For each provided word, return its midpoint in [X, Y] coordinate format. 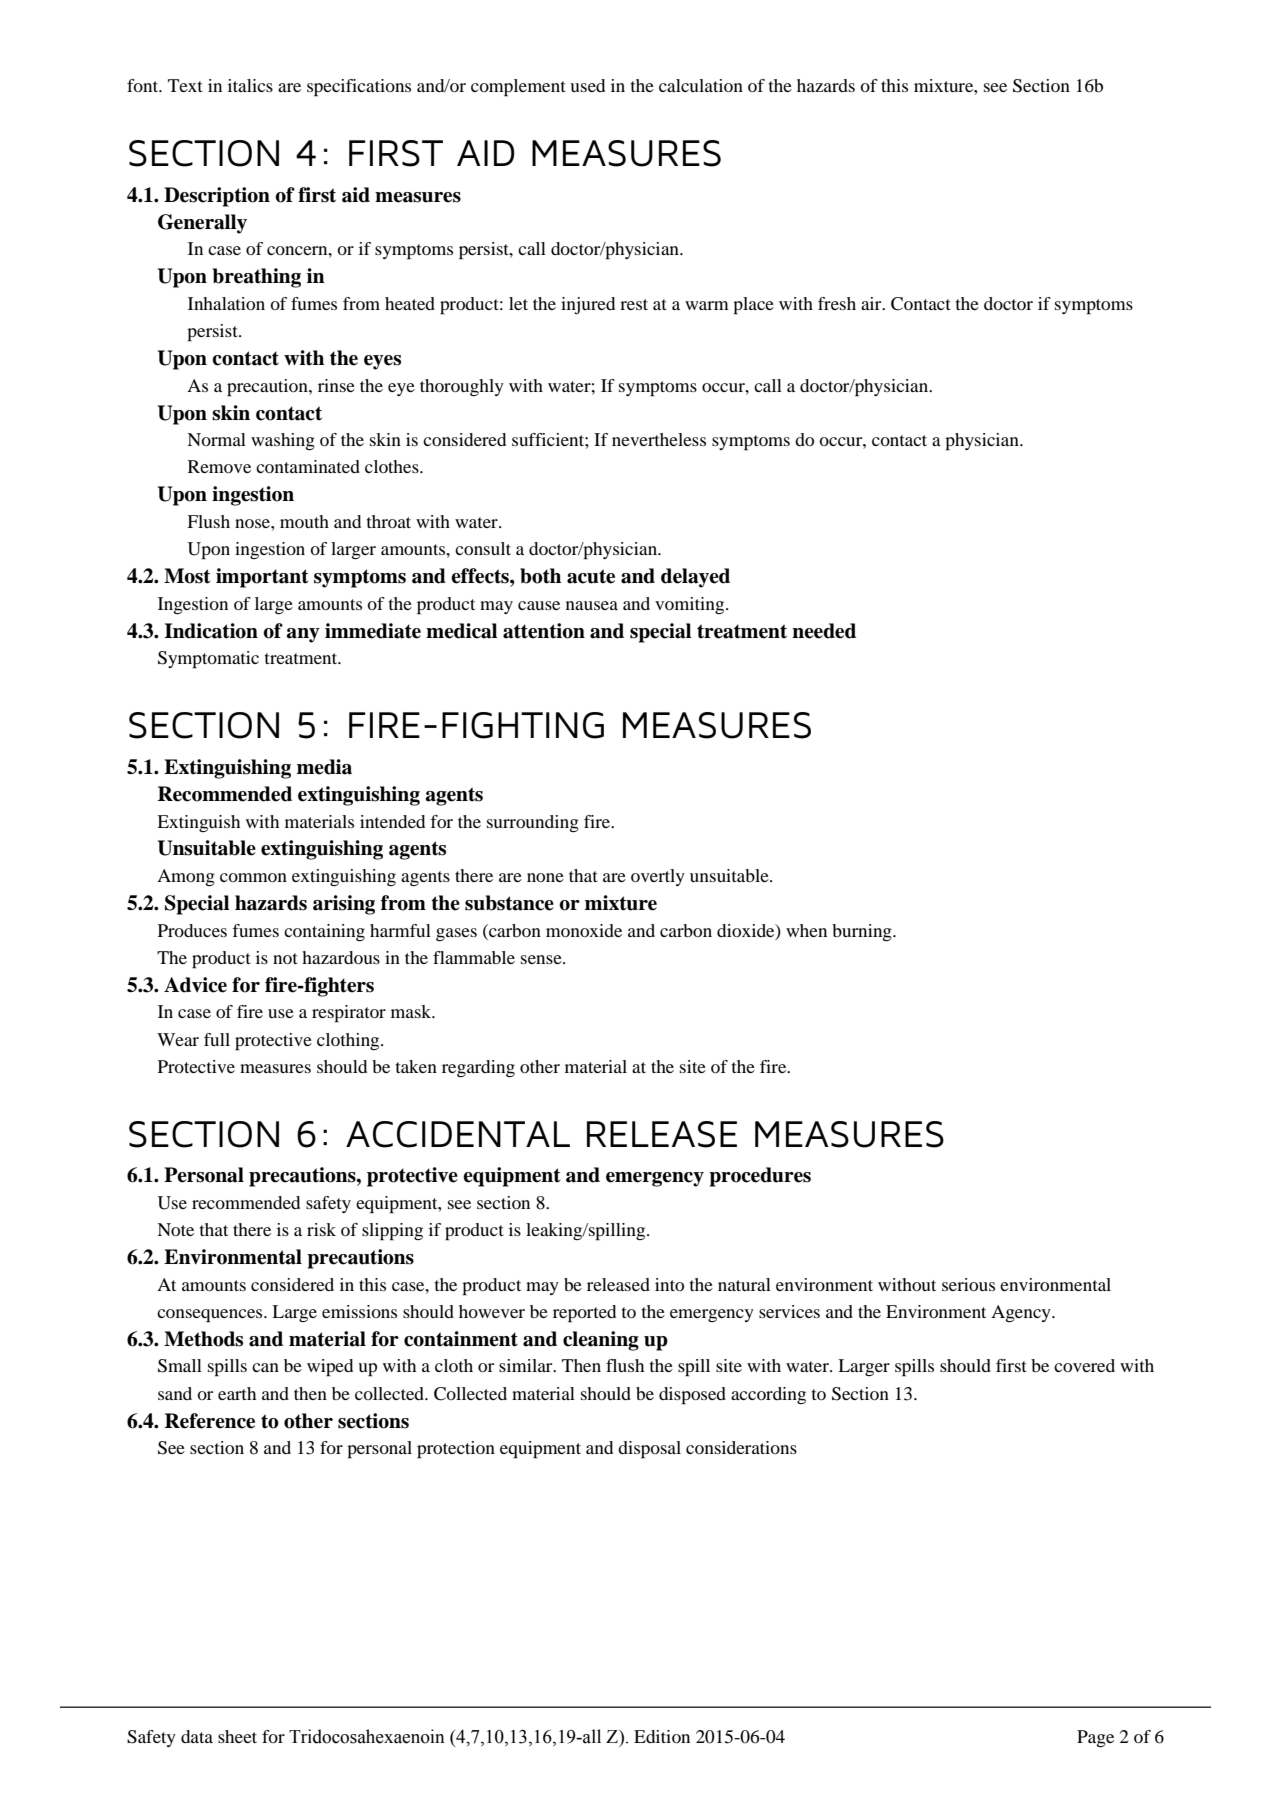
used [587, 85]
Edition [662, 1736]
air [872, 303]
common [253, 877]
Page [1095, 1738]
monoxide [584, 930]
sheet [237, 1736]
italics [250, 85]
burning [863, 932]
